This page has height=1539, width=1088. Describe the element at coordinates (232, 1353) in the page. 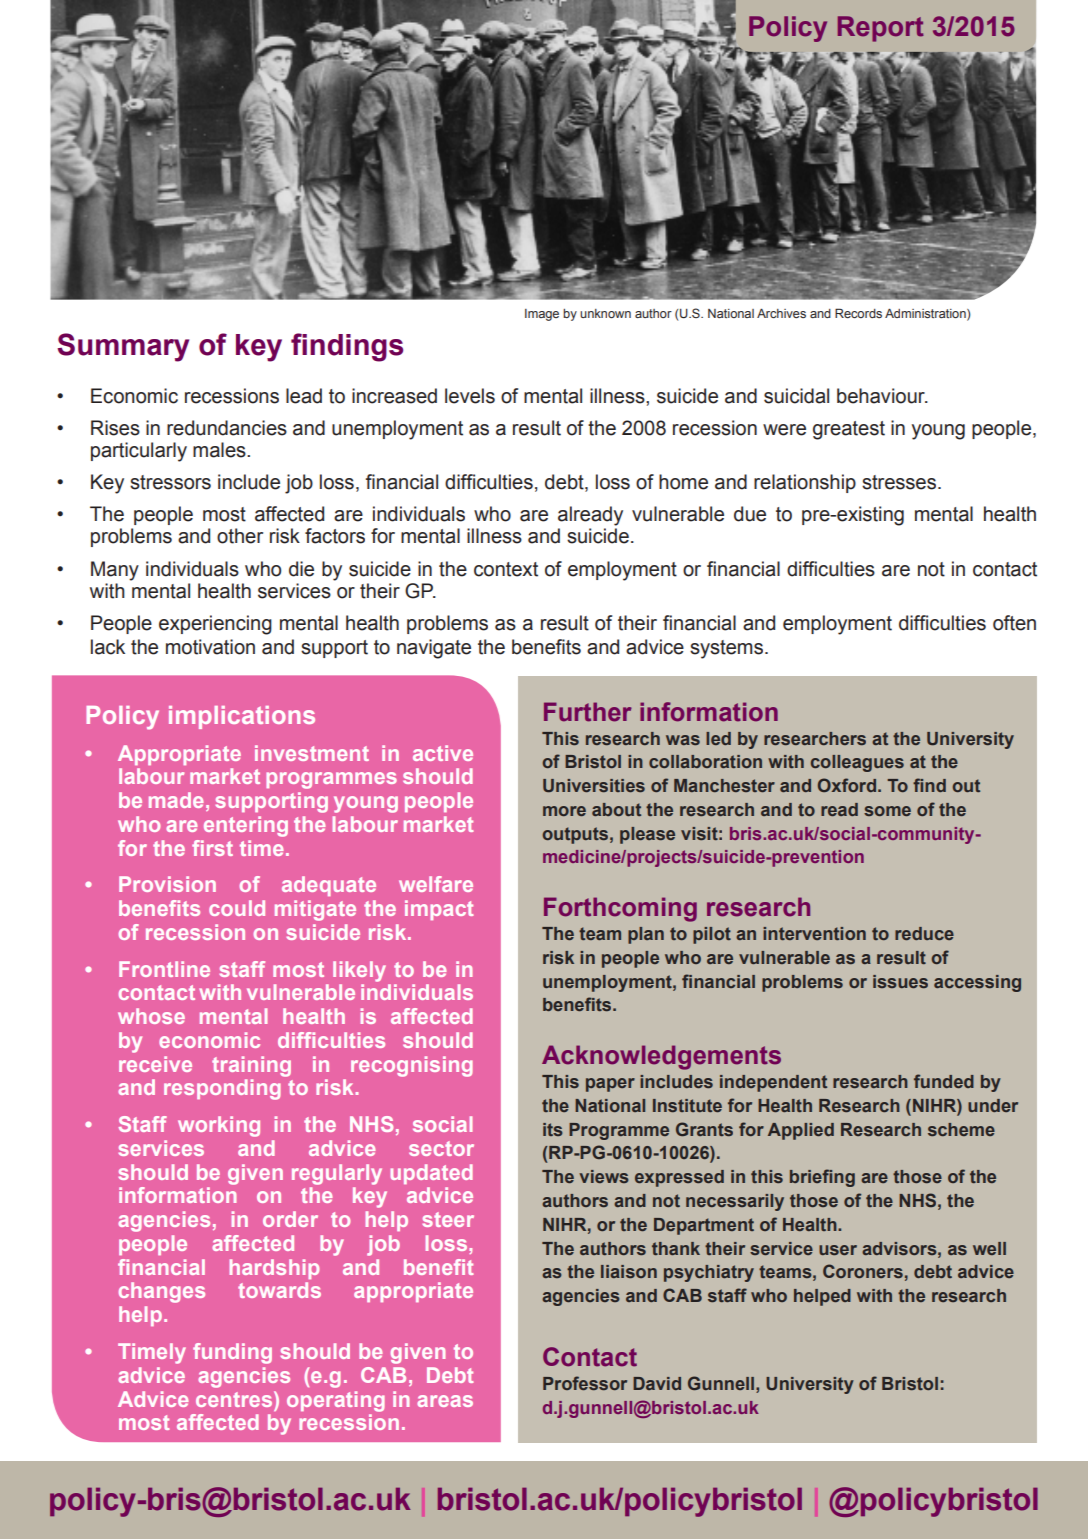

I see `funding` at that location.
